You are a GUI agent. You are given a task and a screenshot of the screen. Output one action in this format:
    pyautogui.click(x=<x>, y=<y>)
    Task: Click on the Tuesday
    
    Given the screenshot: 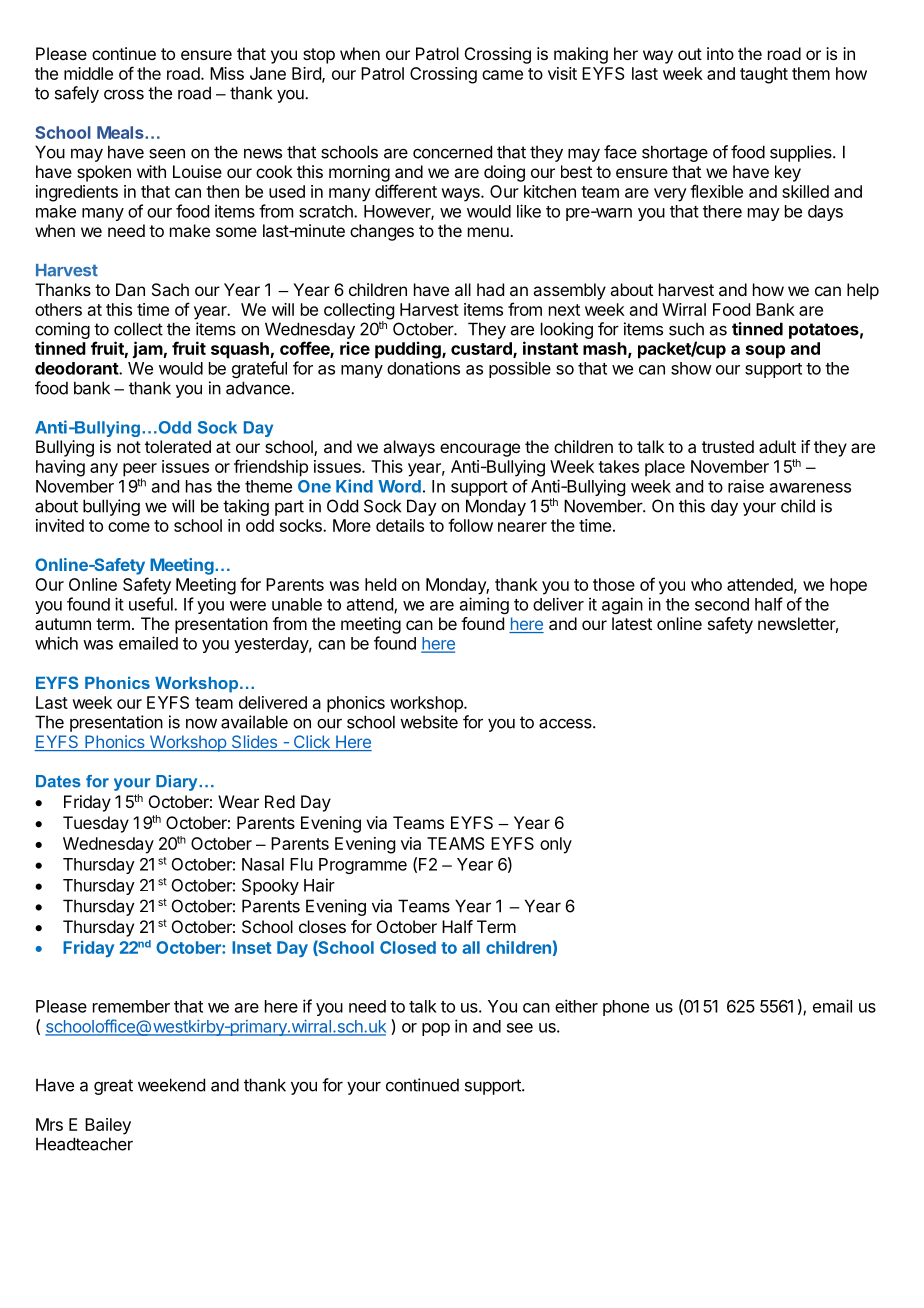 What is the action you would take?
    pyautogui.click(x=96, y=824)
